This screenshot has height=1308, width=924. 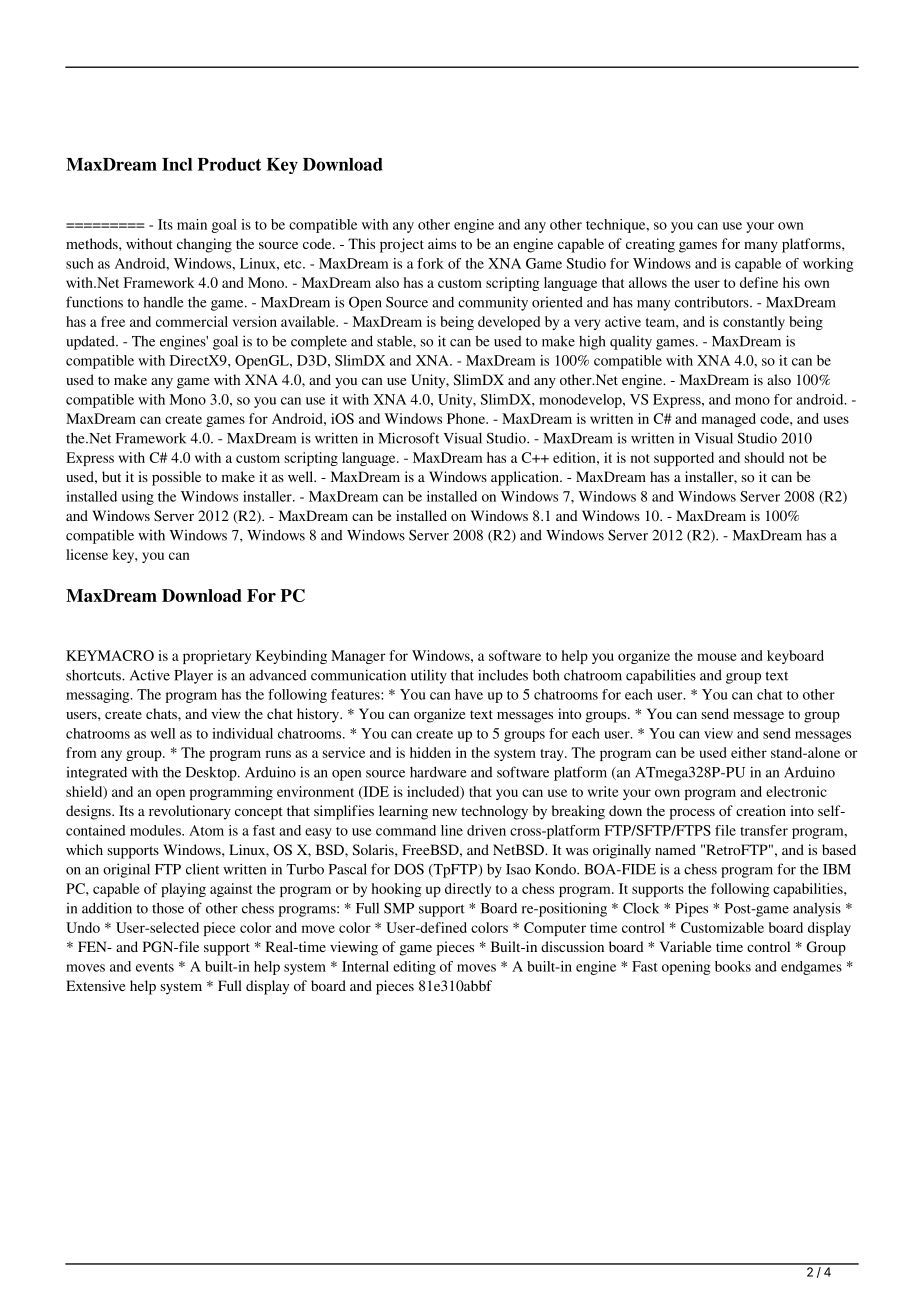 What do you see at coordinates (91, 342) in the screenshot?
I see `updated` at bounding box center [91, 342].
